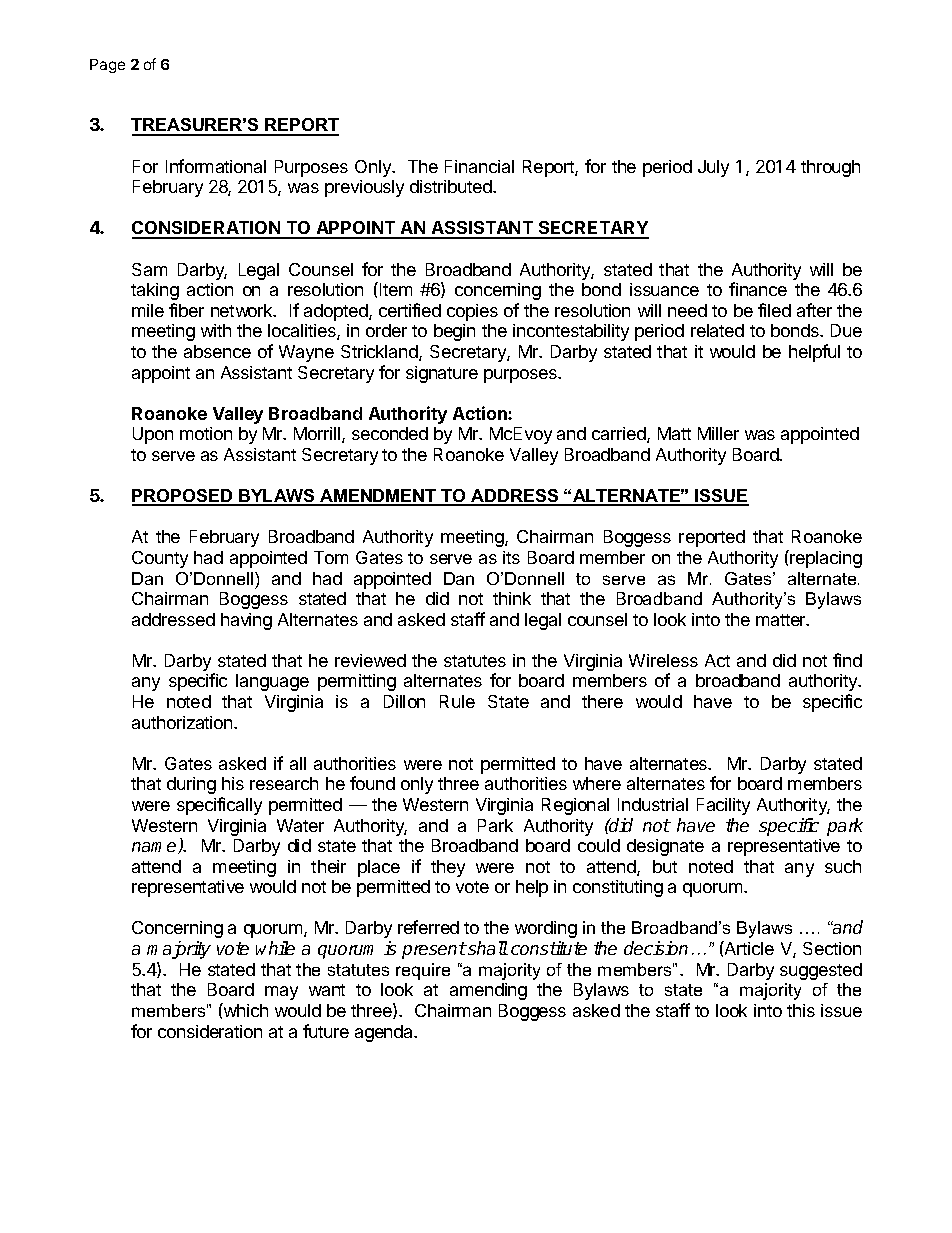  What do you see at coordinates (713, 168) in the screenshot?
I see `July` at bounding box center [713, 168].
